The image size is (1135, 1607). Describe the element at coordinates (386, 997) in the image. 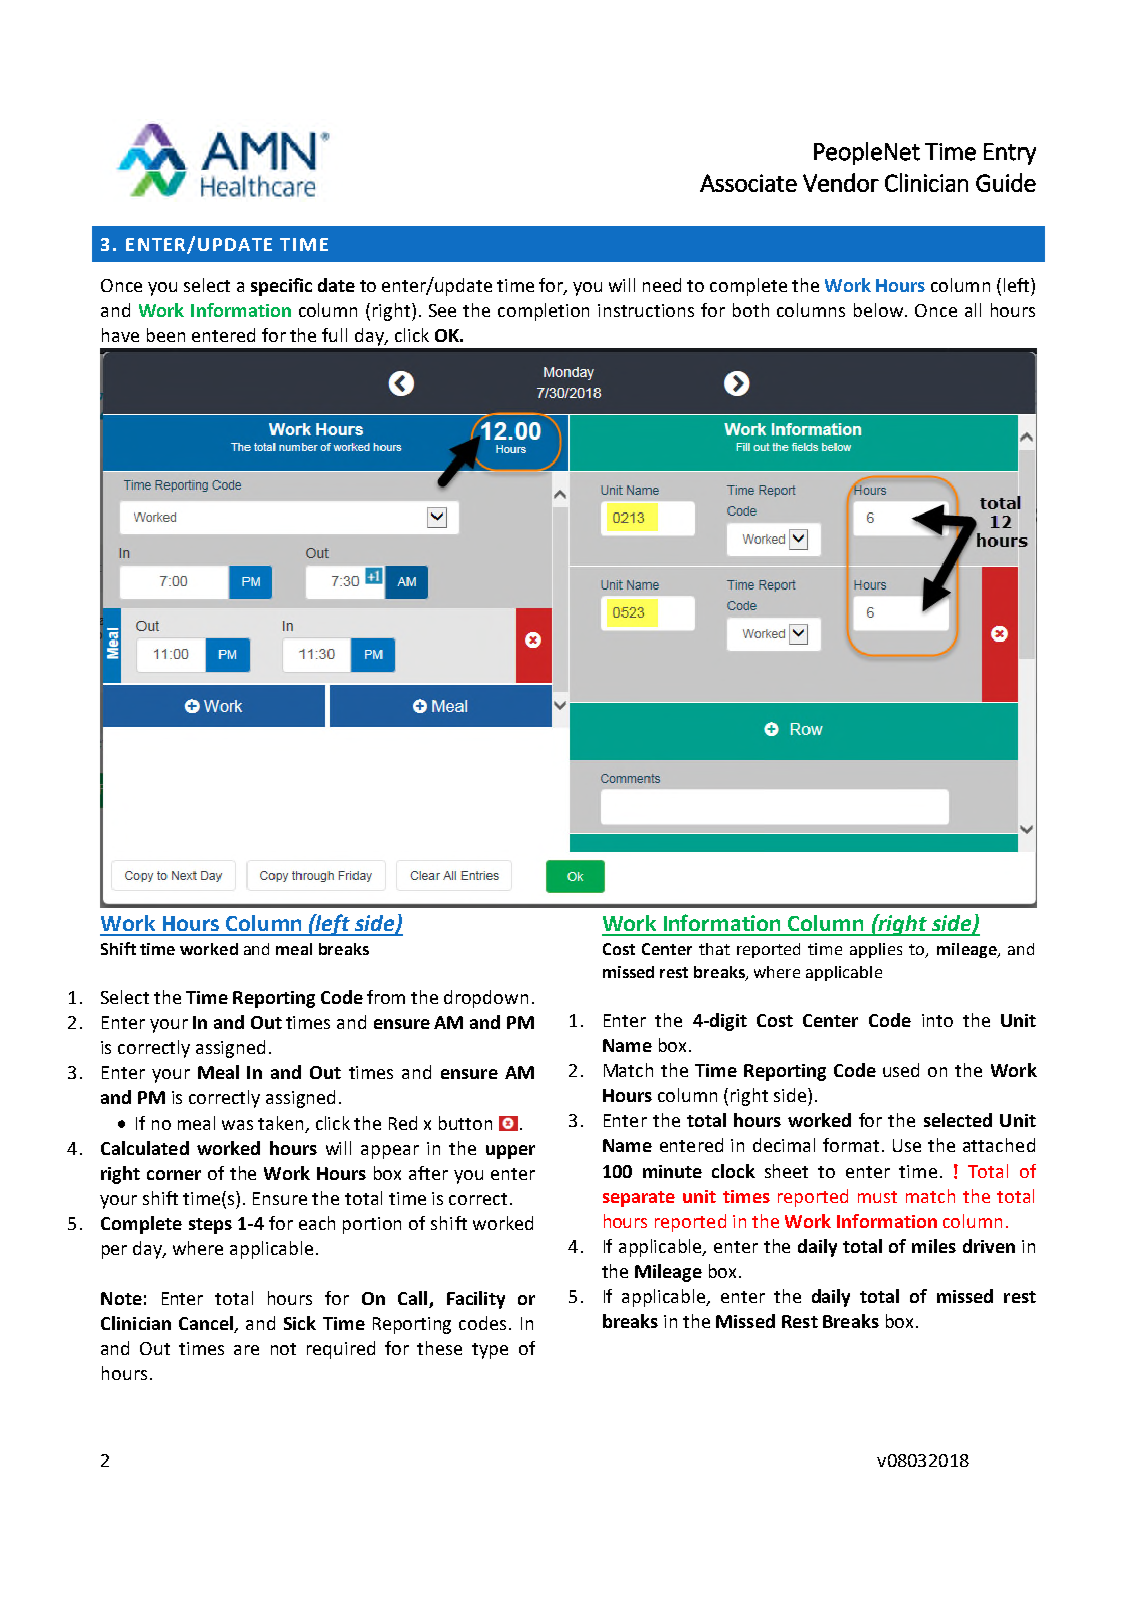

I see `from` at that location.
